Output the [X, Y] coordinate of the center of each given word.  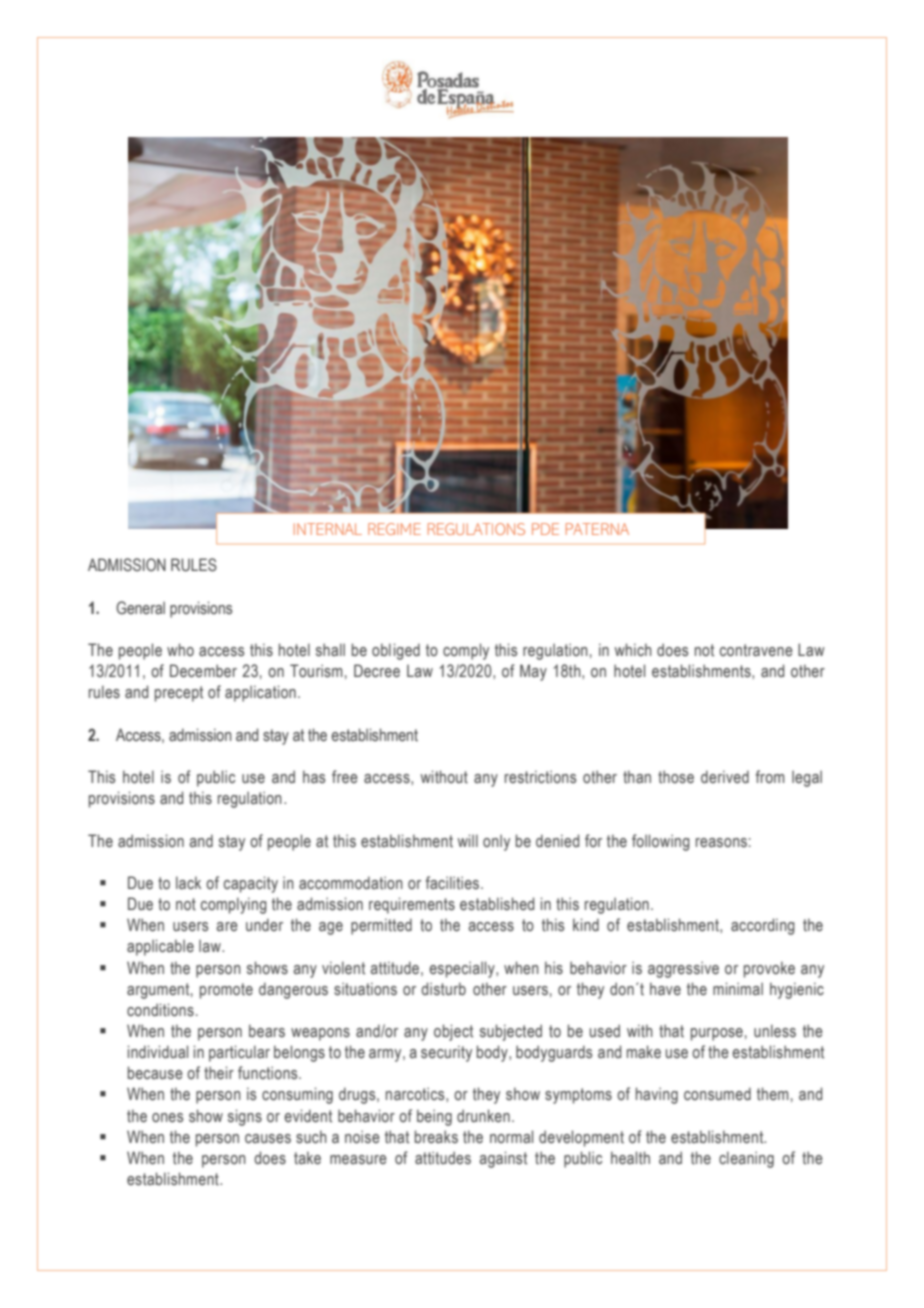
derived [725, 777]
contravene [756, 650]
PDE [545, 529]
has [314, 776]
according [763, 926]
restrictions [540, 777]
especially [463, 969]
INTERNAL [328, 529]
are [227, 926]
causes [268, 1139]
